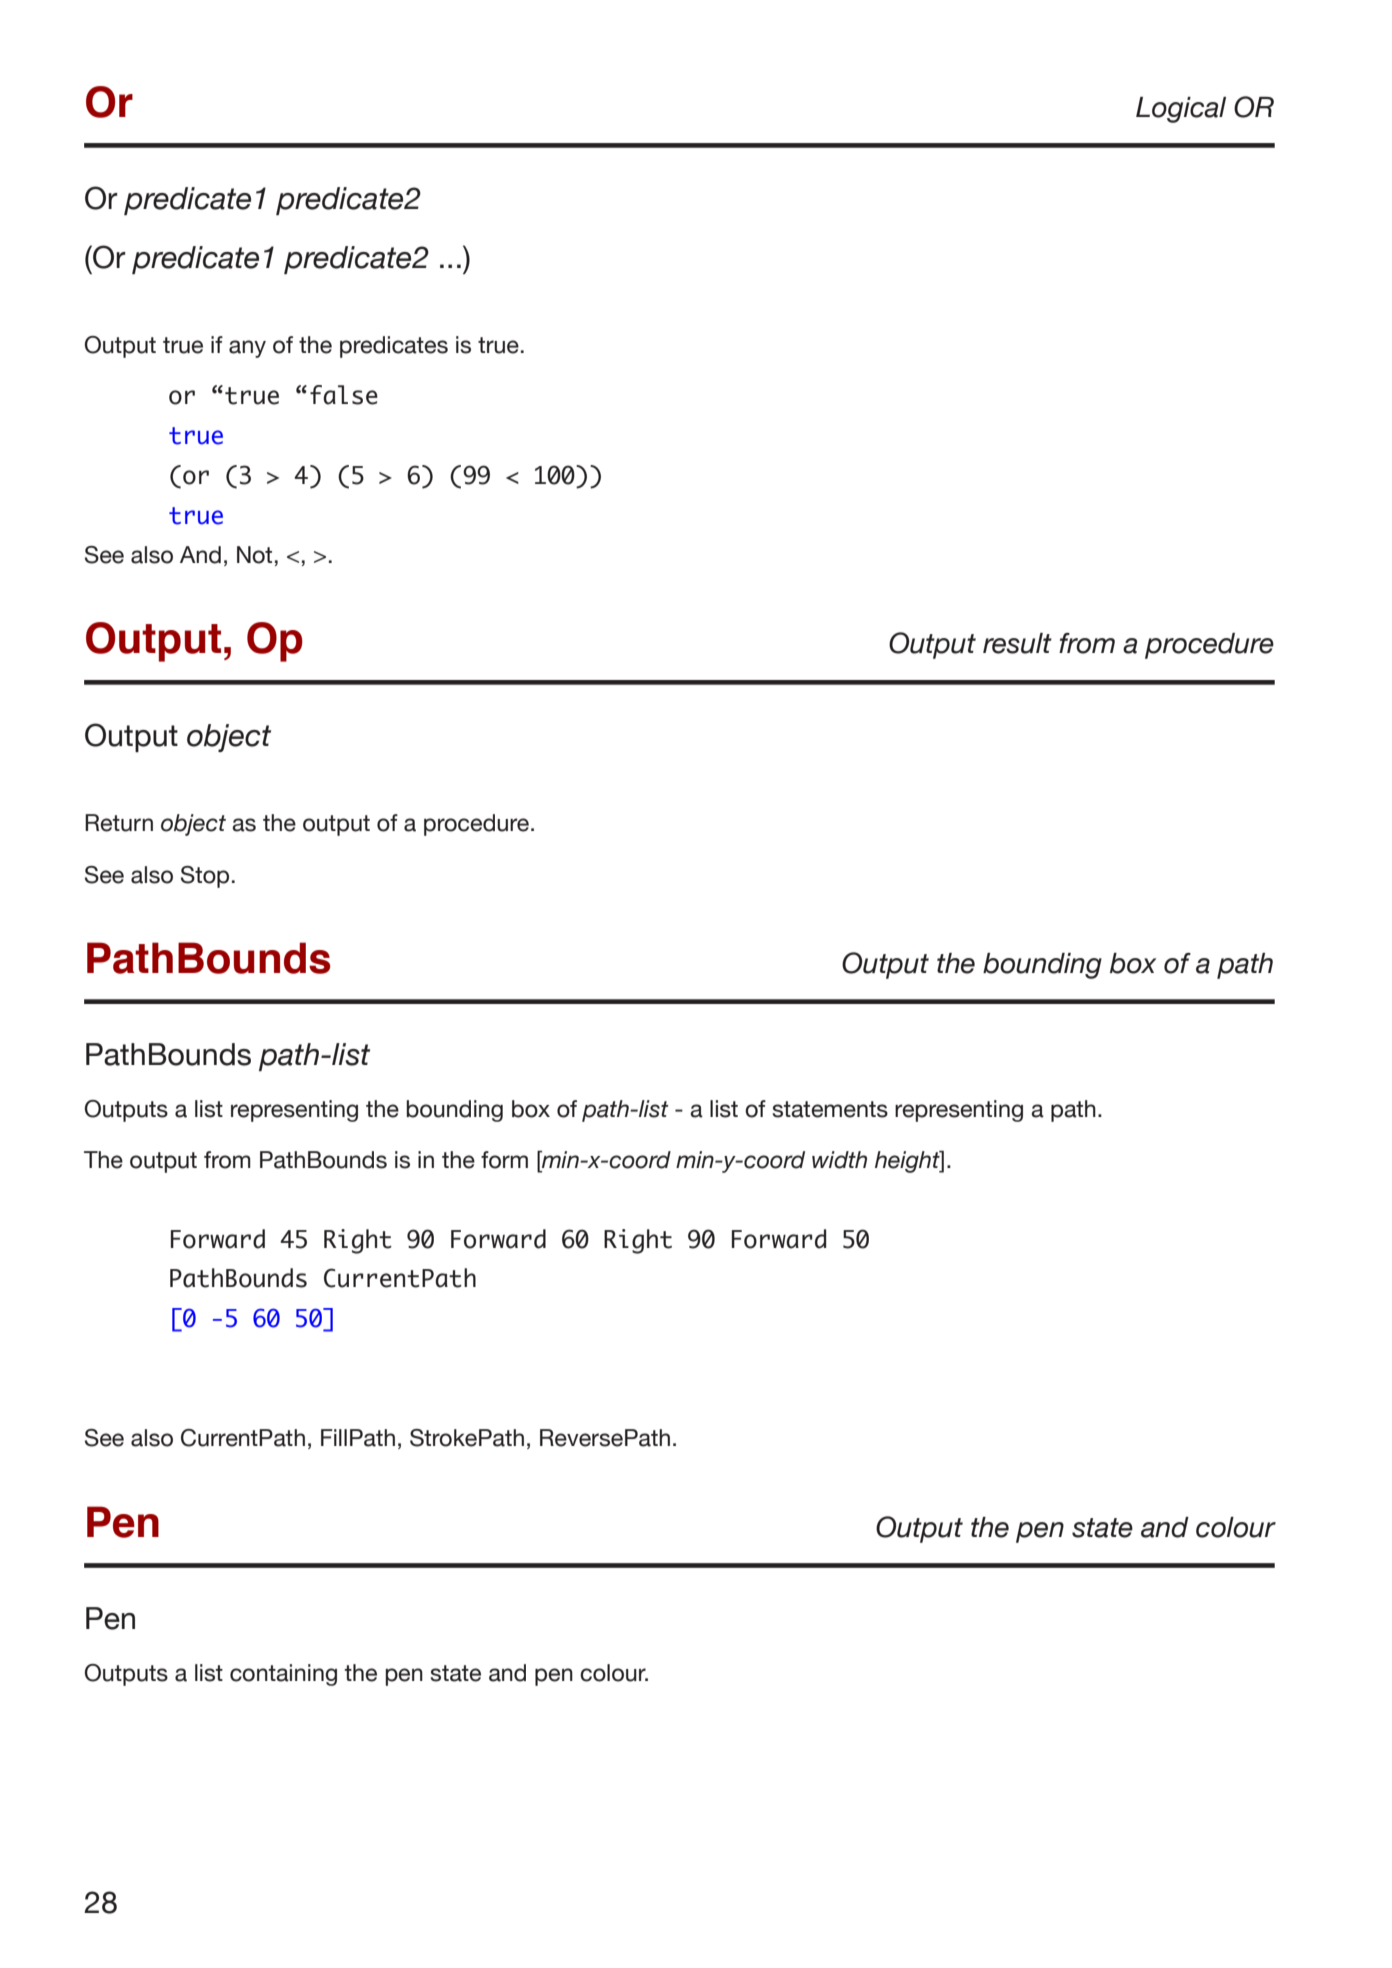 The width and height of the screenshot is (1392, 1968). What do you see at coordinates (283, 1675) in the screenshot?
I see `containing` at bounding box center [283, 1675].
